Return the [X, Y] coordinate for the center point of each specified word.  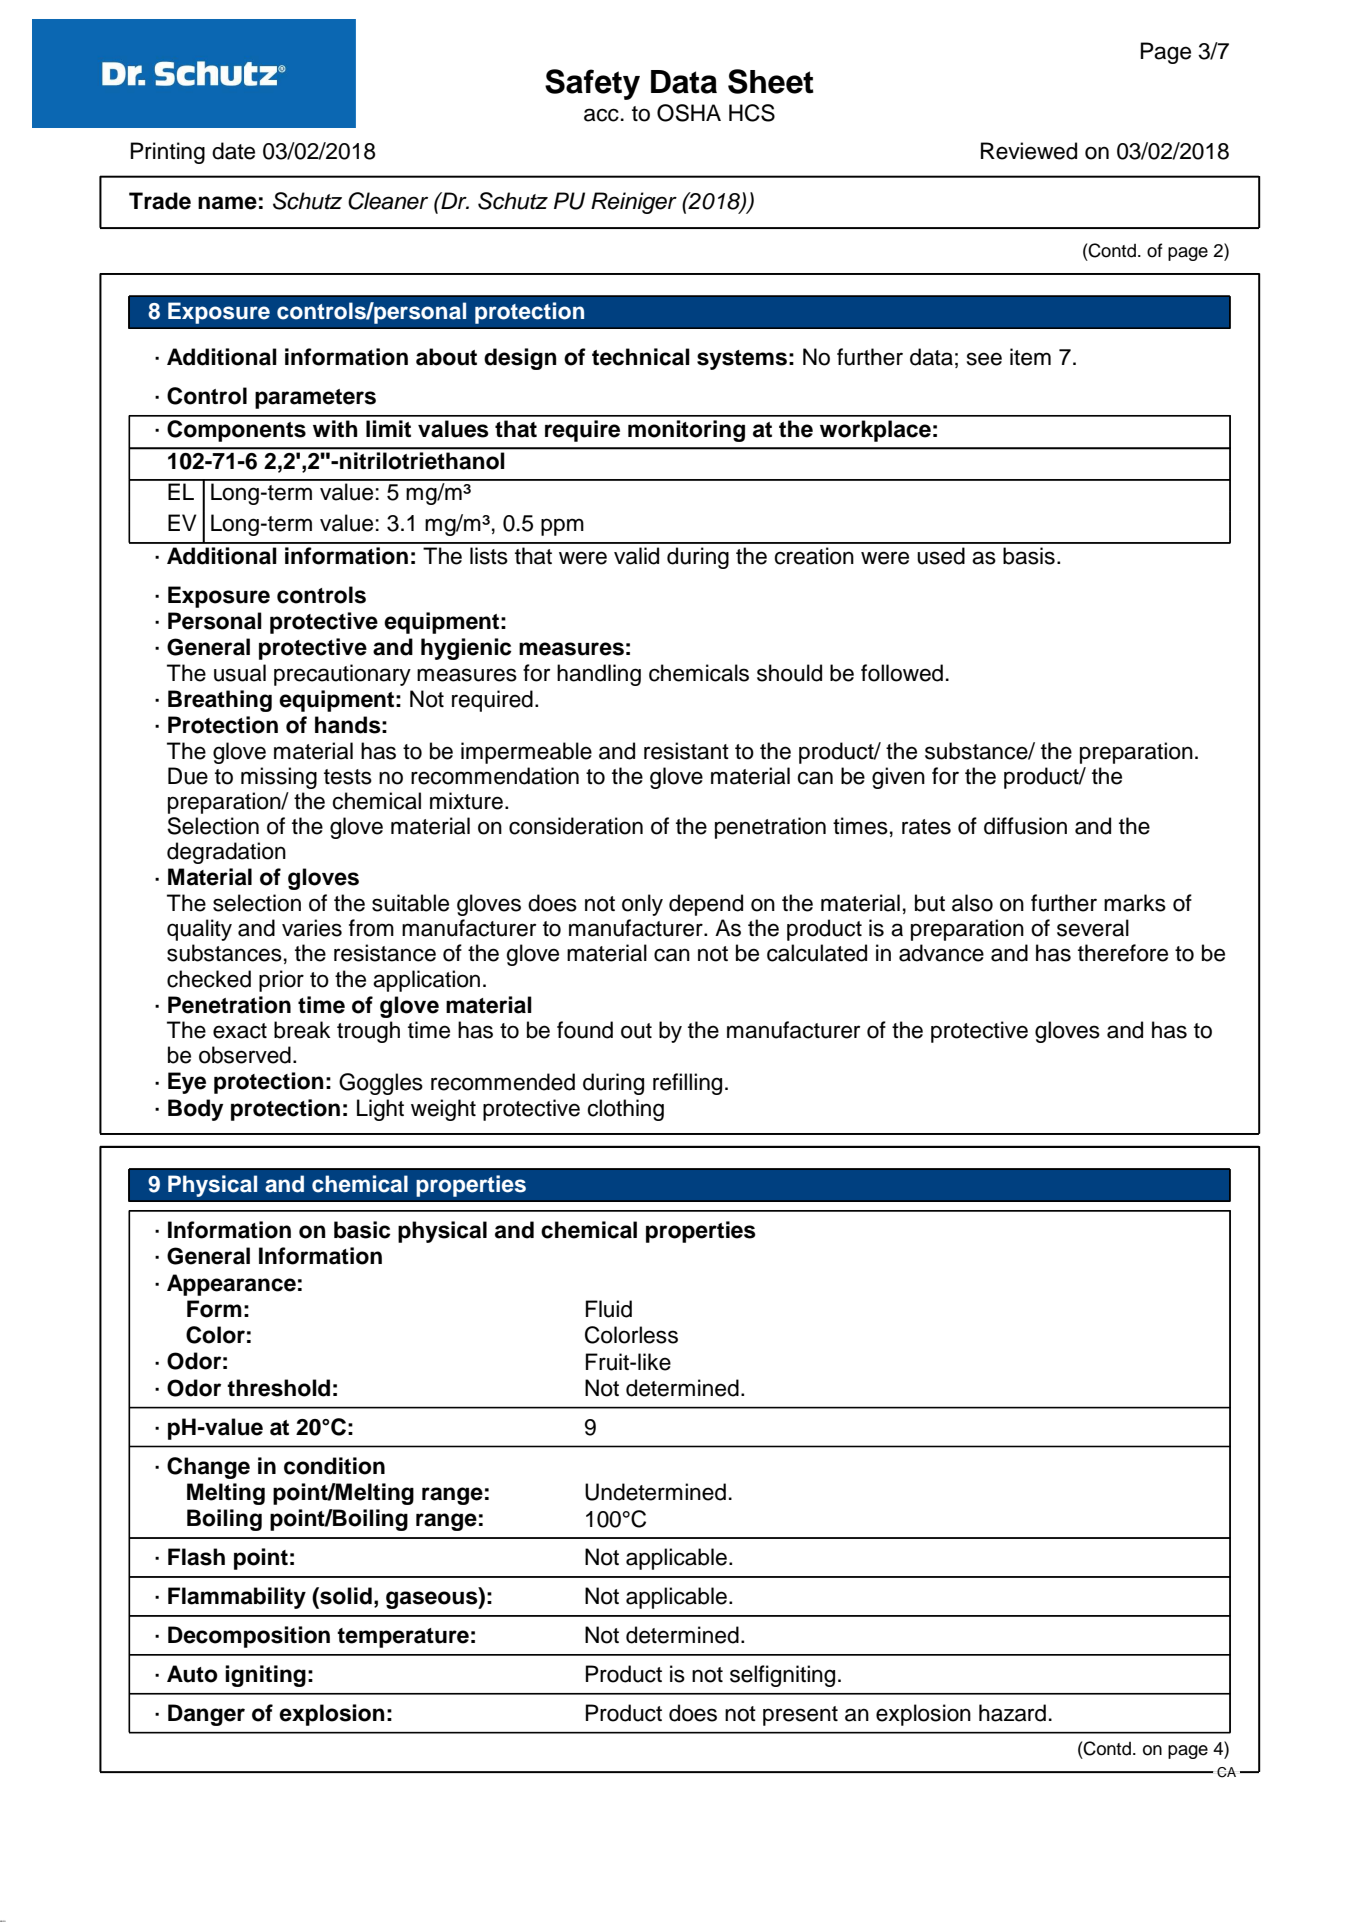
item [1030, 357]
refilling [687, 1084]
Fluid [609, 1309]
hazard [1012, 1713]
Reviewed [1029, 151]
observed [245, 1055]
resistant [686, 751]
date [233, 151]
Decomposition [249, 1637]
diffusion [1025, 826]
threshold [278, 1388]
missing [279, 778]
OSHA [689, 113]
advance [941, 953]
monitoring [686, 431]
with [335, 428]
